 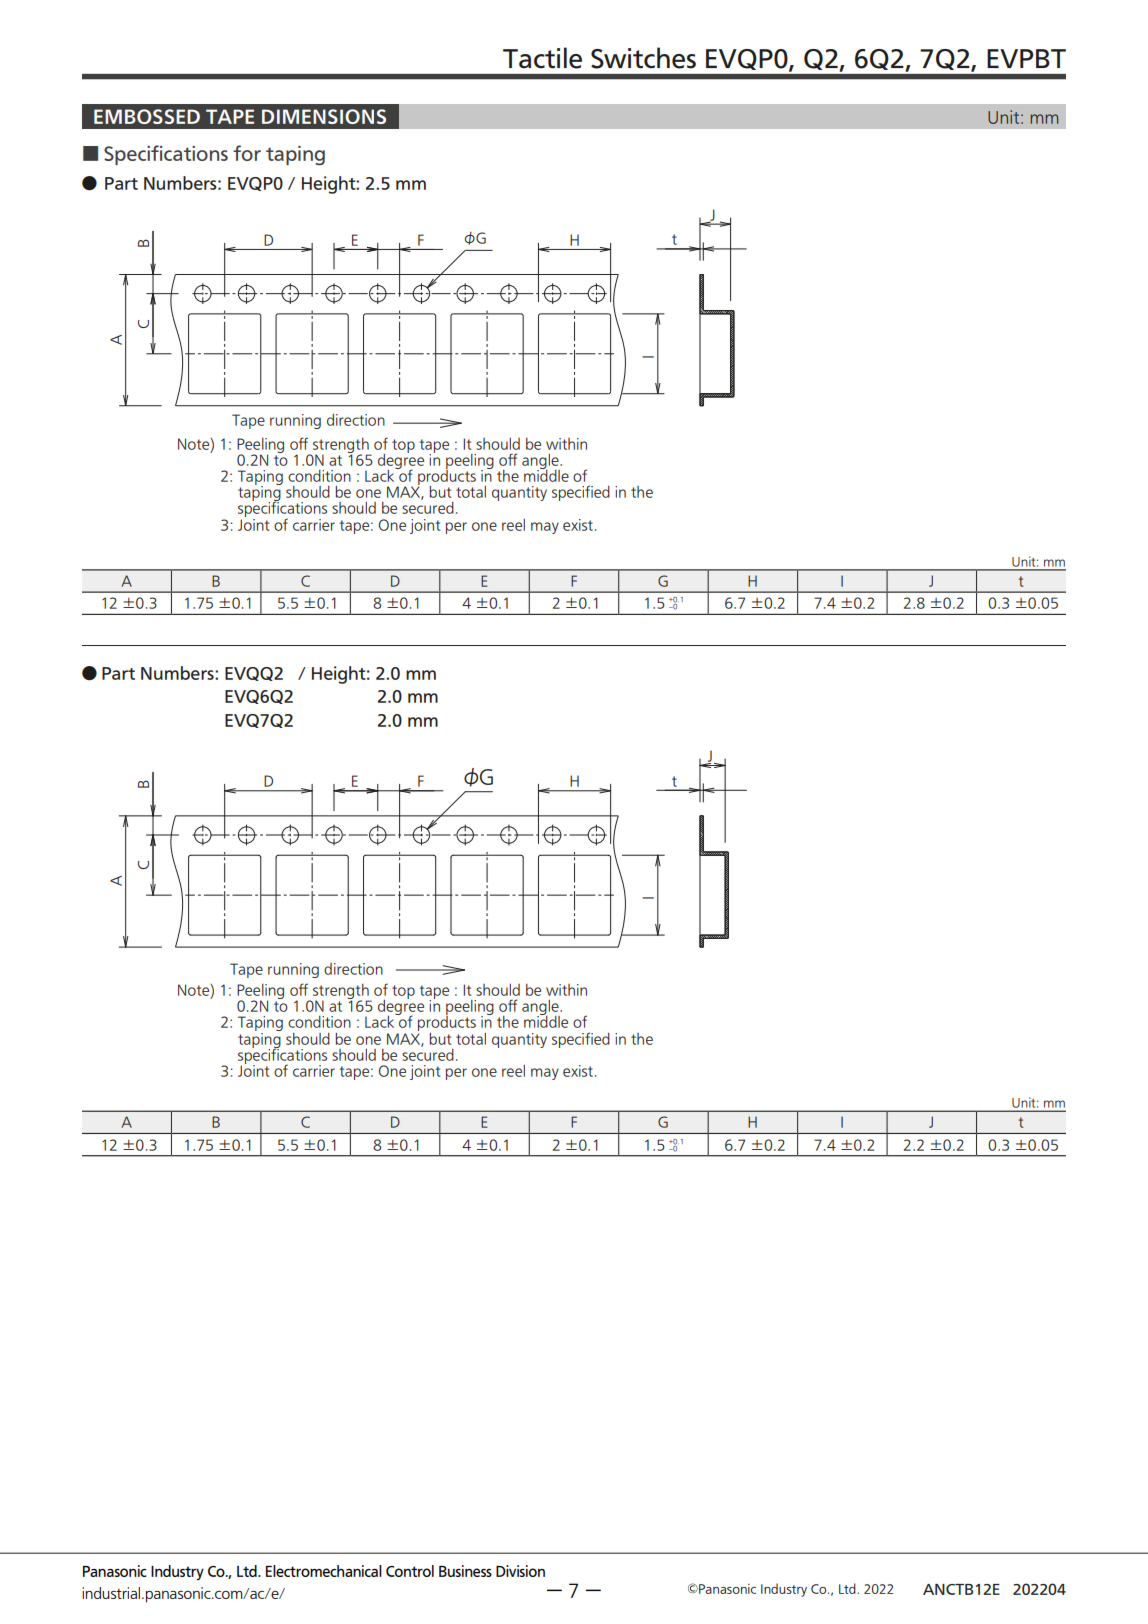 What do you see at coordinates (410, 1571) in the screenshot?
I see `Control` at bounding box center [410, 1571].
